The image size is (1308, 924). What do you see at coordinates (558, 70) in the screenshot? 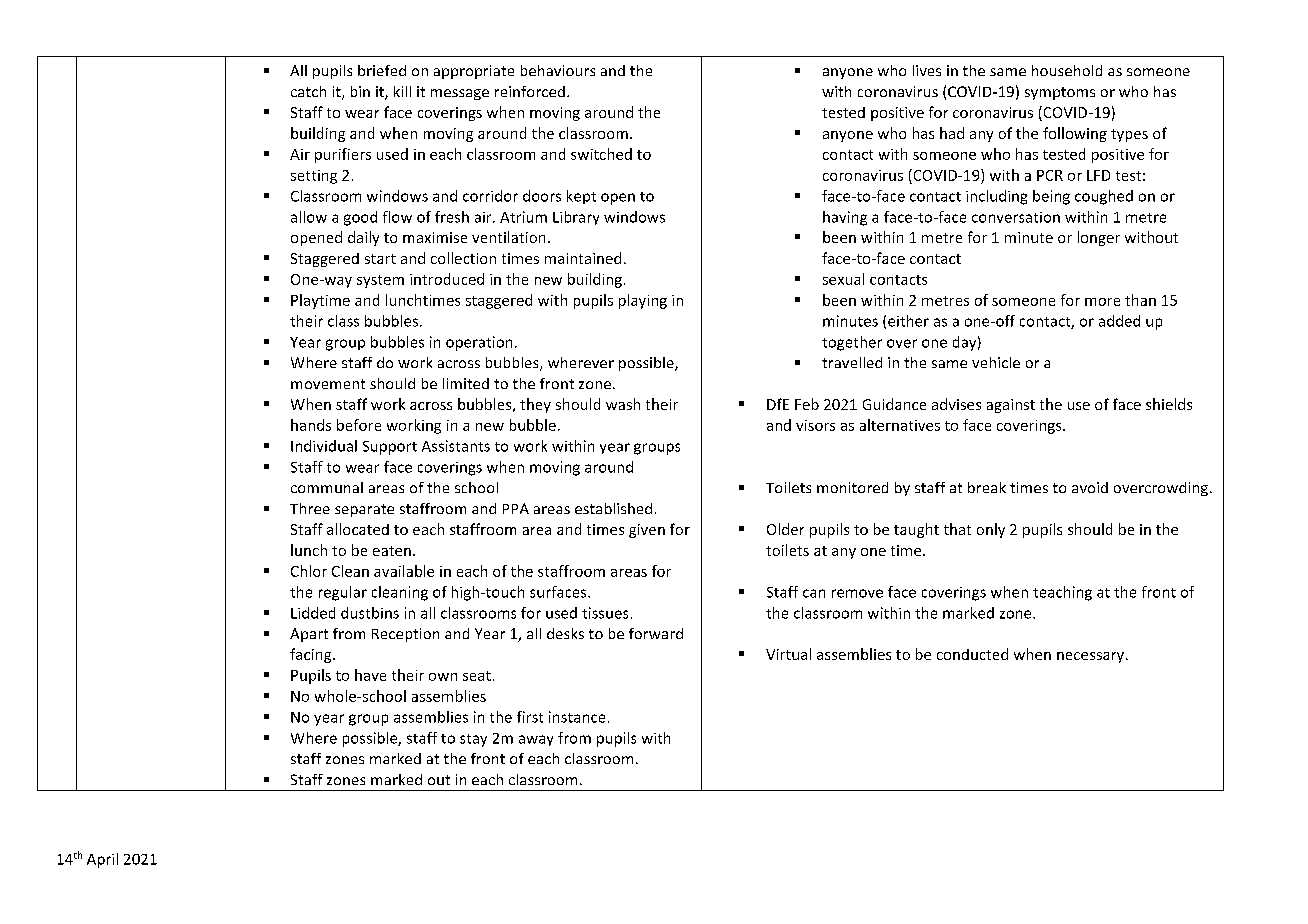
I see `behaviours` at bounding box center [558, 70].
